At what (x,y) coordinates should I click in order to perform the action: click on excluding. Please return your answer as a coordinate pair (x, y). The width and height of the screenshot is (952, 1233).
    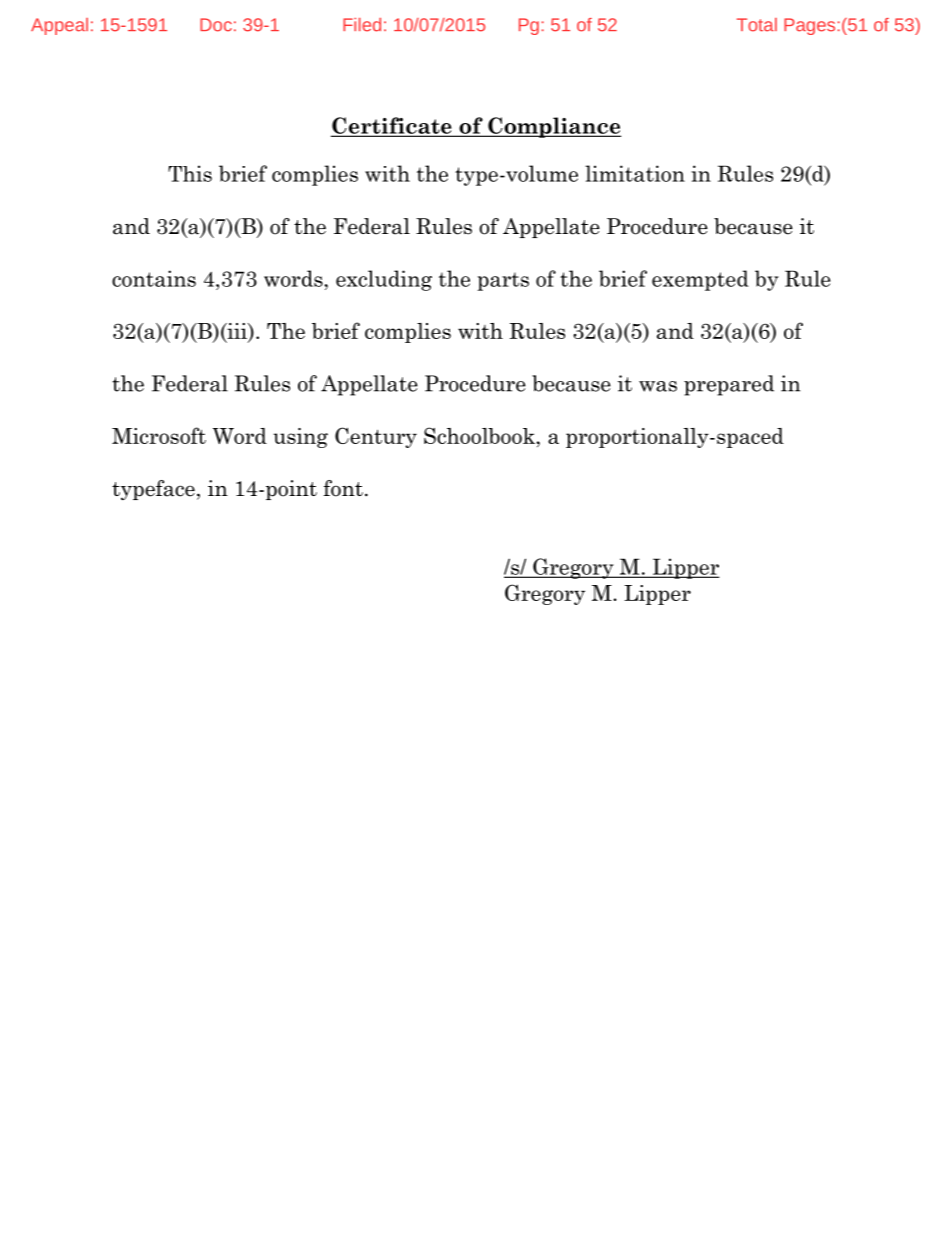
    Looking at the image, I should click on (384, 280).
